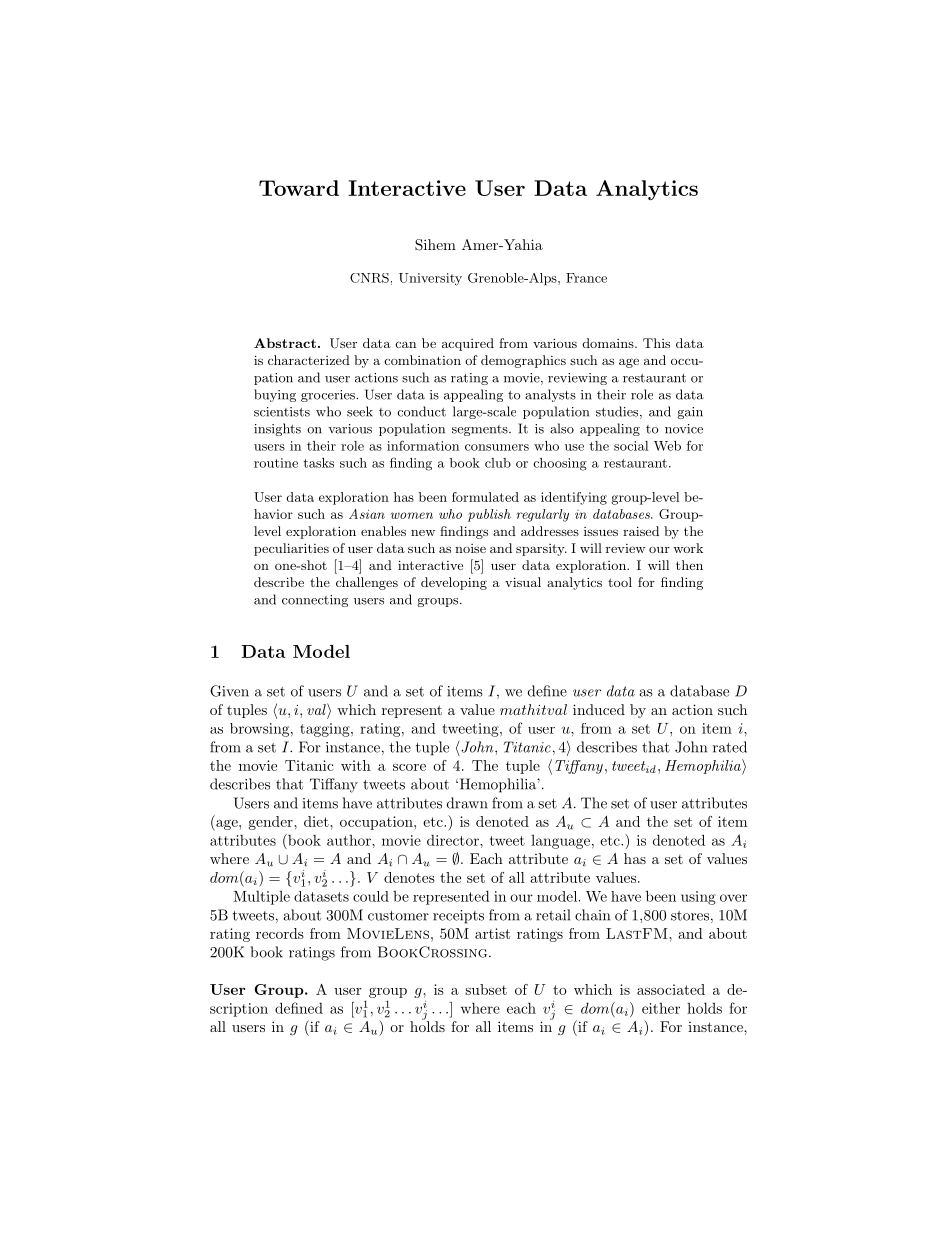 The width and height of the page is (952, 1233). Describe the element at coordinates (467, 803) in the page. I see `drawn` at that location.
